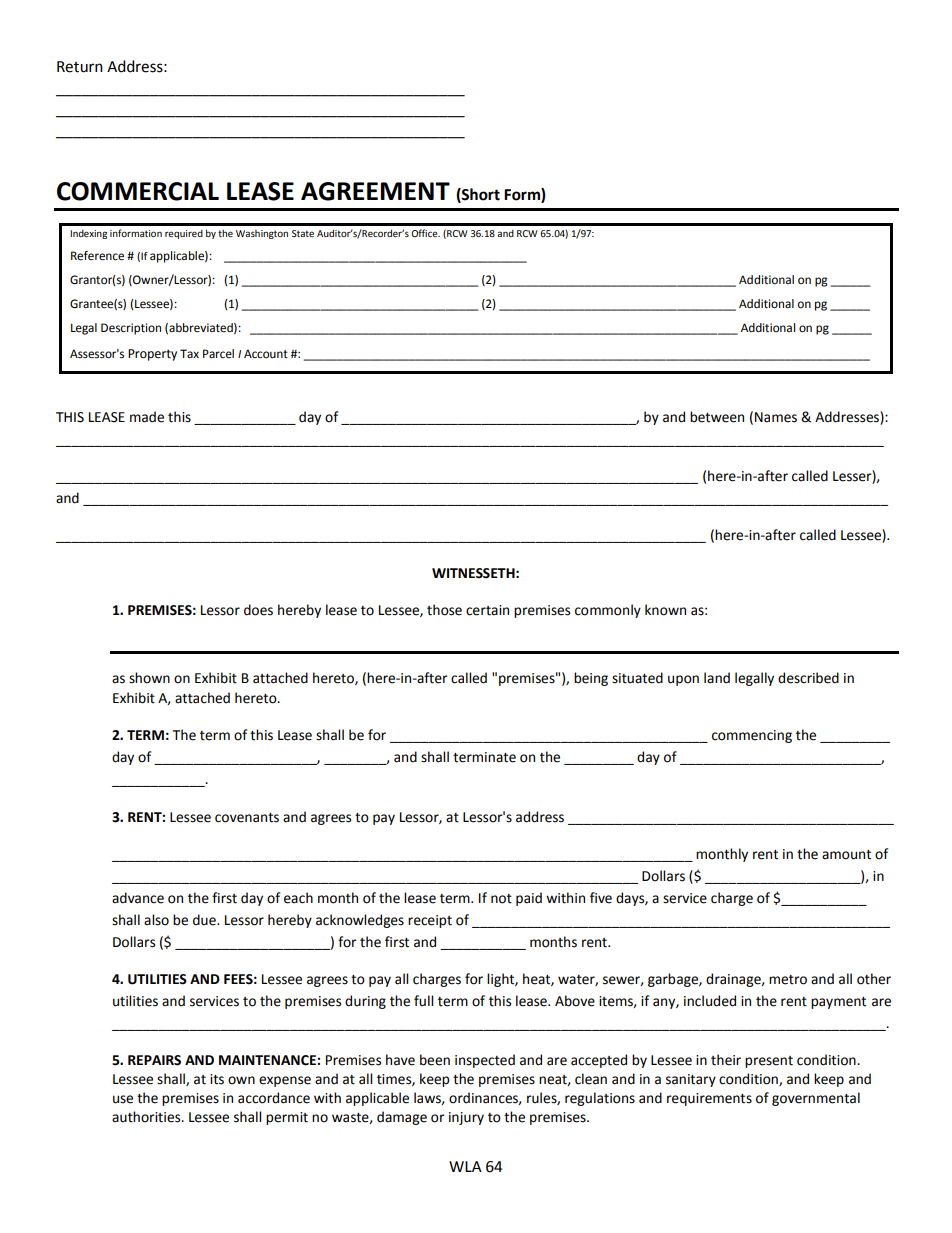 This screenshot has width=952, height=1233. I want to click on present, so click(769, 1062).
